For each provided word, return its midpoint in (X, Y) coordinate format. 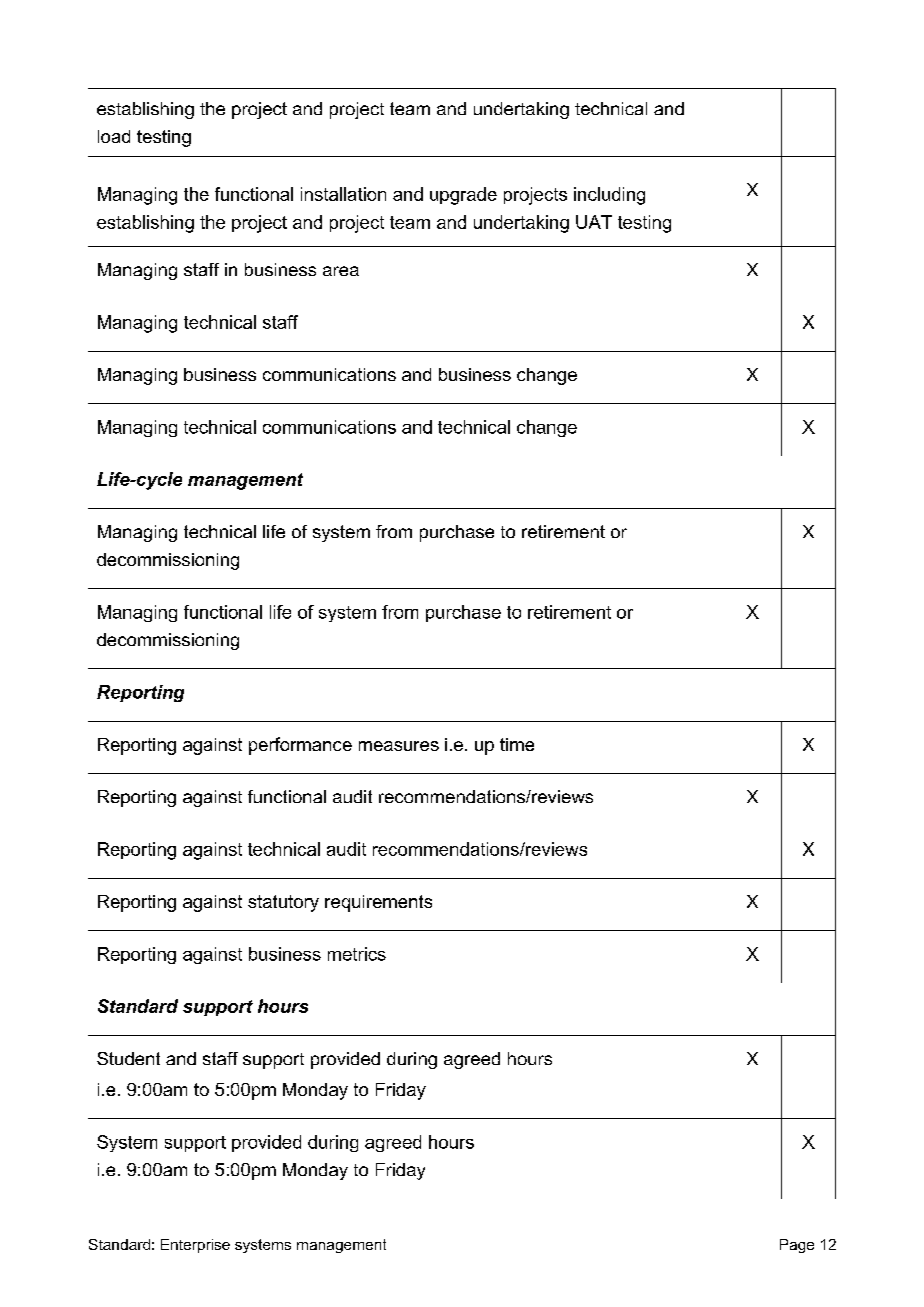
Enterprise (195, 1246)
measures (399, 746)
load (114, 136)
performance (300, 746)
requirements (378, 903)
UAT (594, 222)
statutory (283, 903)
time (517, 744)
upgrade (463, 196)
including (609, 196)
